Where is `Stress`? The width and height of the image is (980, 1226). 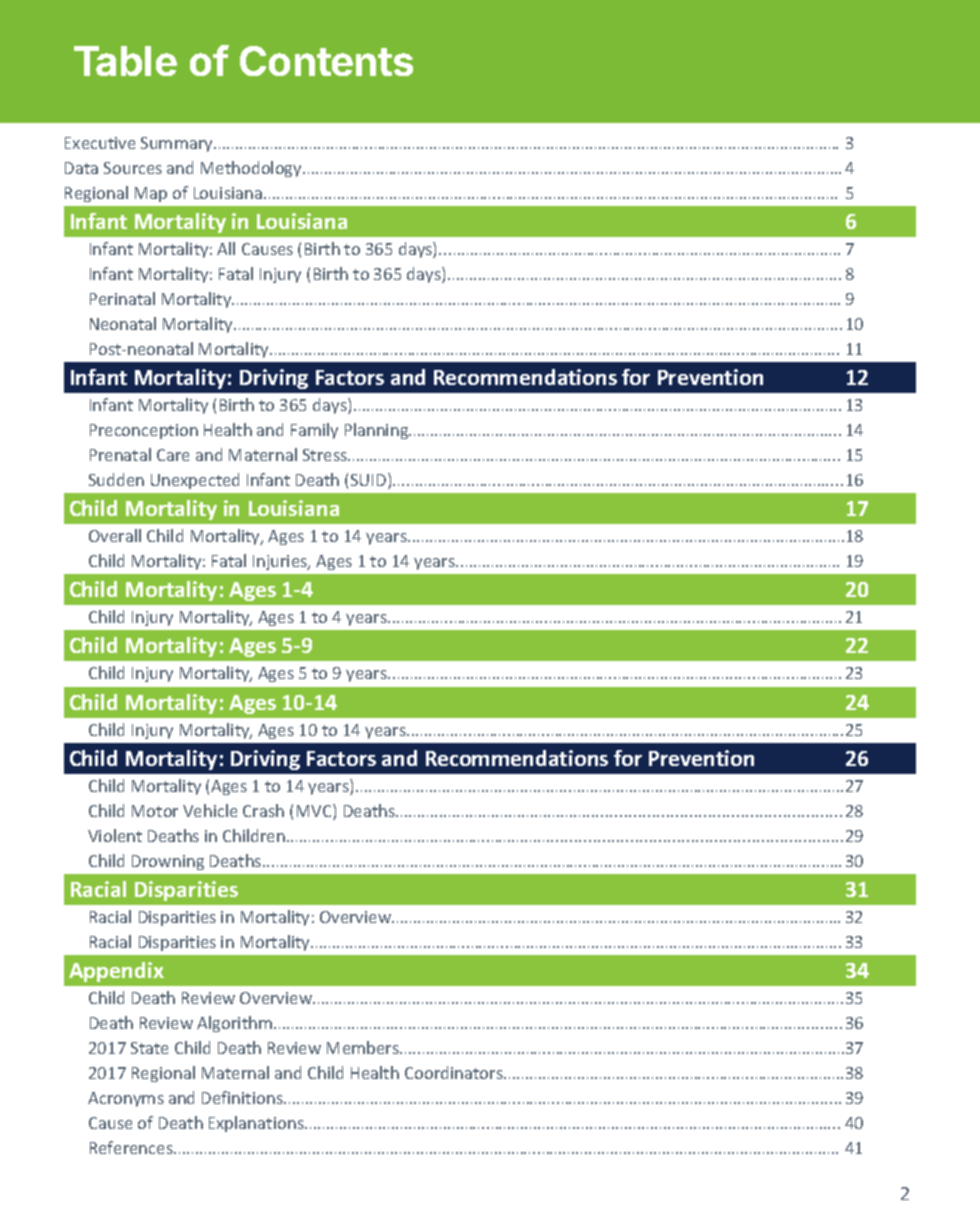
Stress is located at coordinates (326, 455).
